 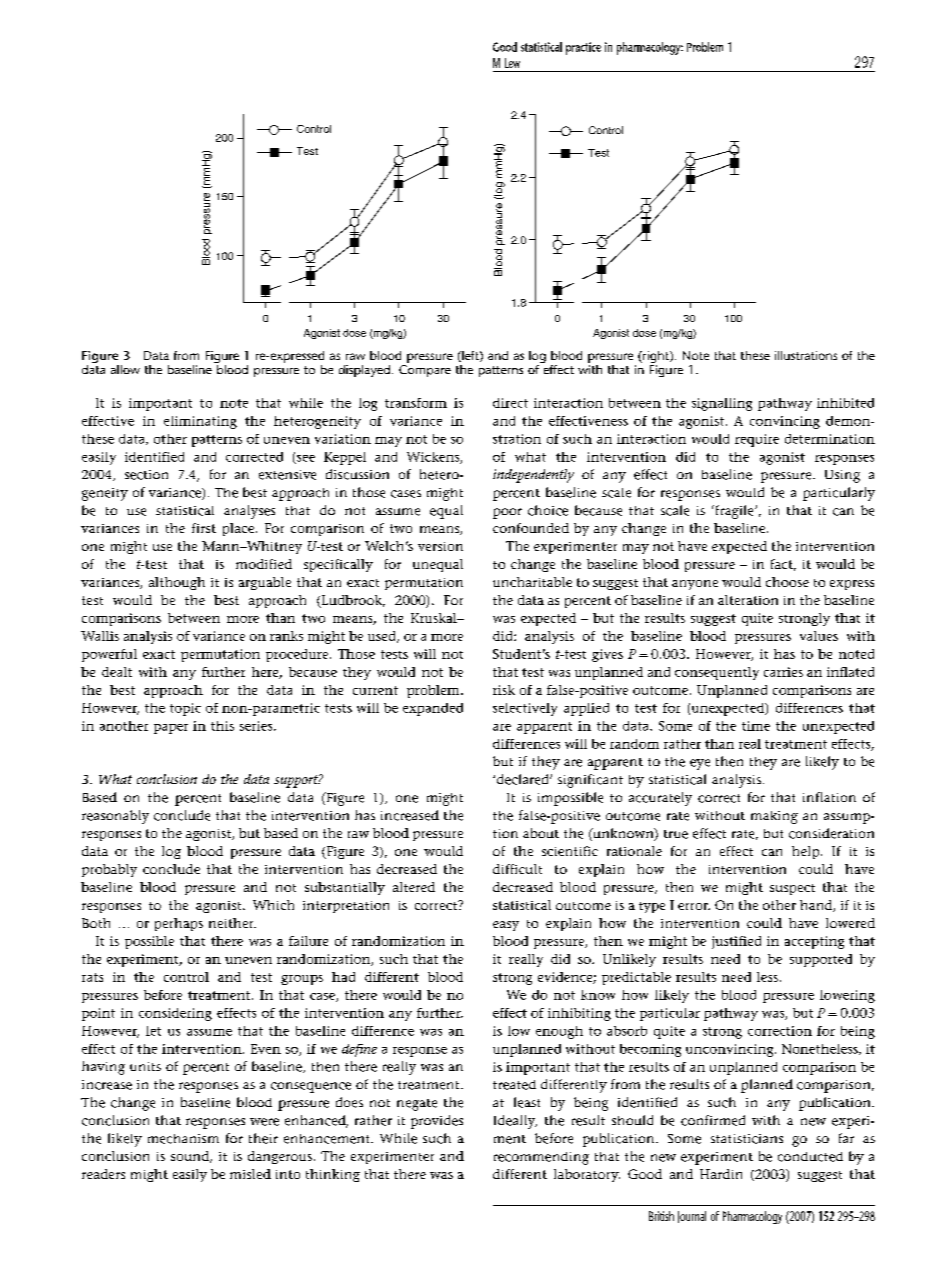 I want to click on sound, so click(x=191, y=1157).
